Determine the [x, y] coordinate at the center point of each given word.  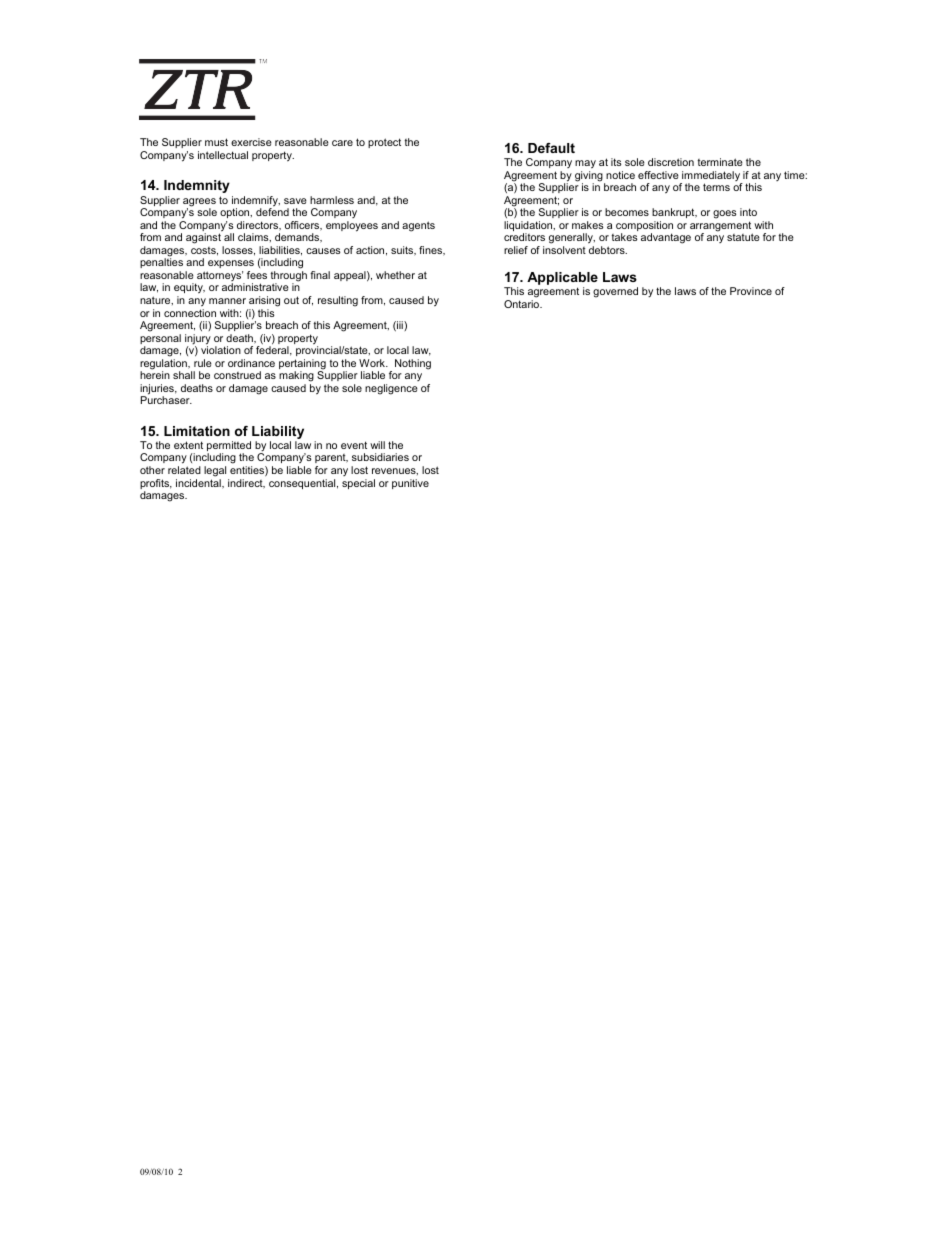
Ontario [523, 304]
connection [190, 313]
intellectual [223, 155]
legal [215, 471]
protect [384, 143]
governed [615, 292]
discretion [671, 162]
